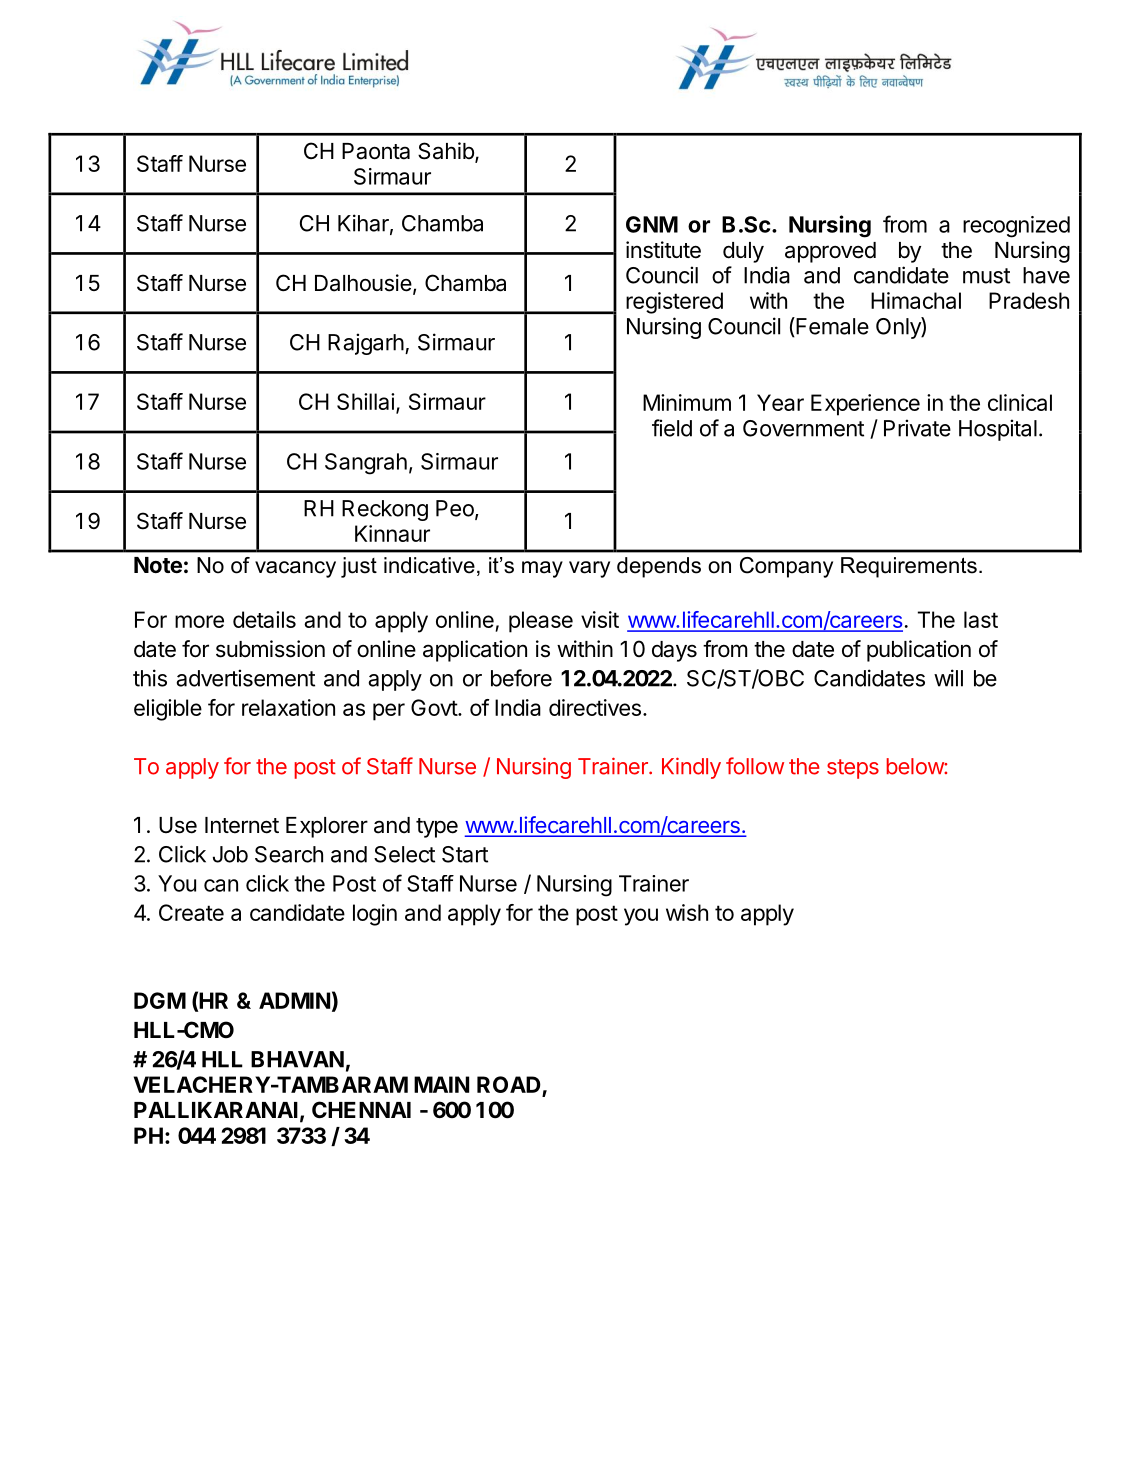 The height and width of the screenshot is (1462, 1130). Describe the element at coordinates (687, 912) in the screenshot. I see `wish` at that location.
